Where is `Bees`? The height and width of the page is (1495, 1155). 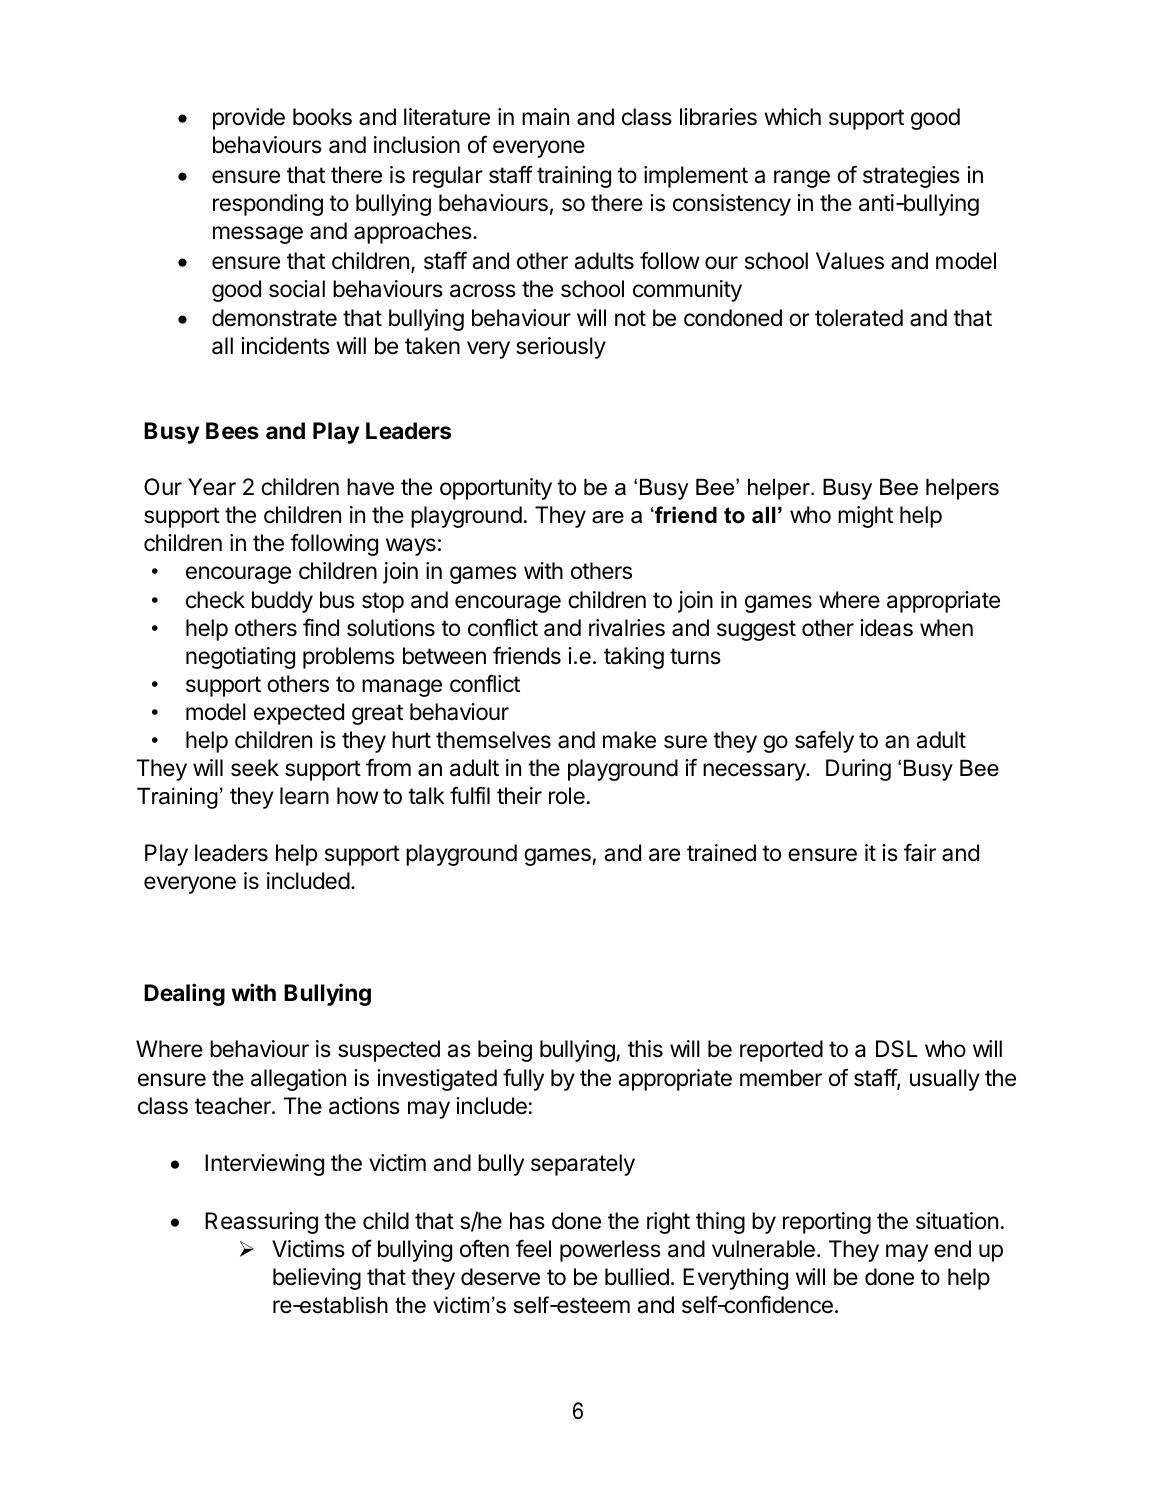 Bees is located at coordinates (232, 431).
